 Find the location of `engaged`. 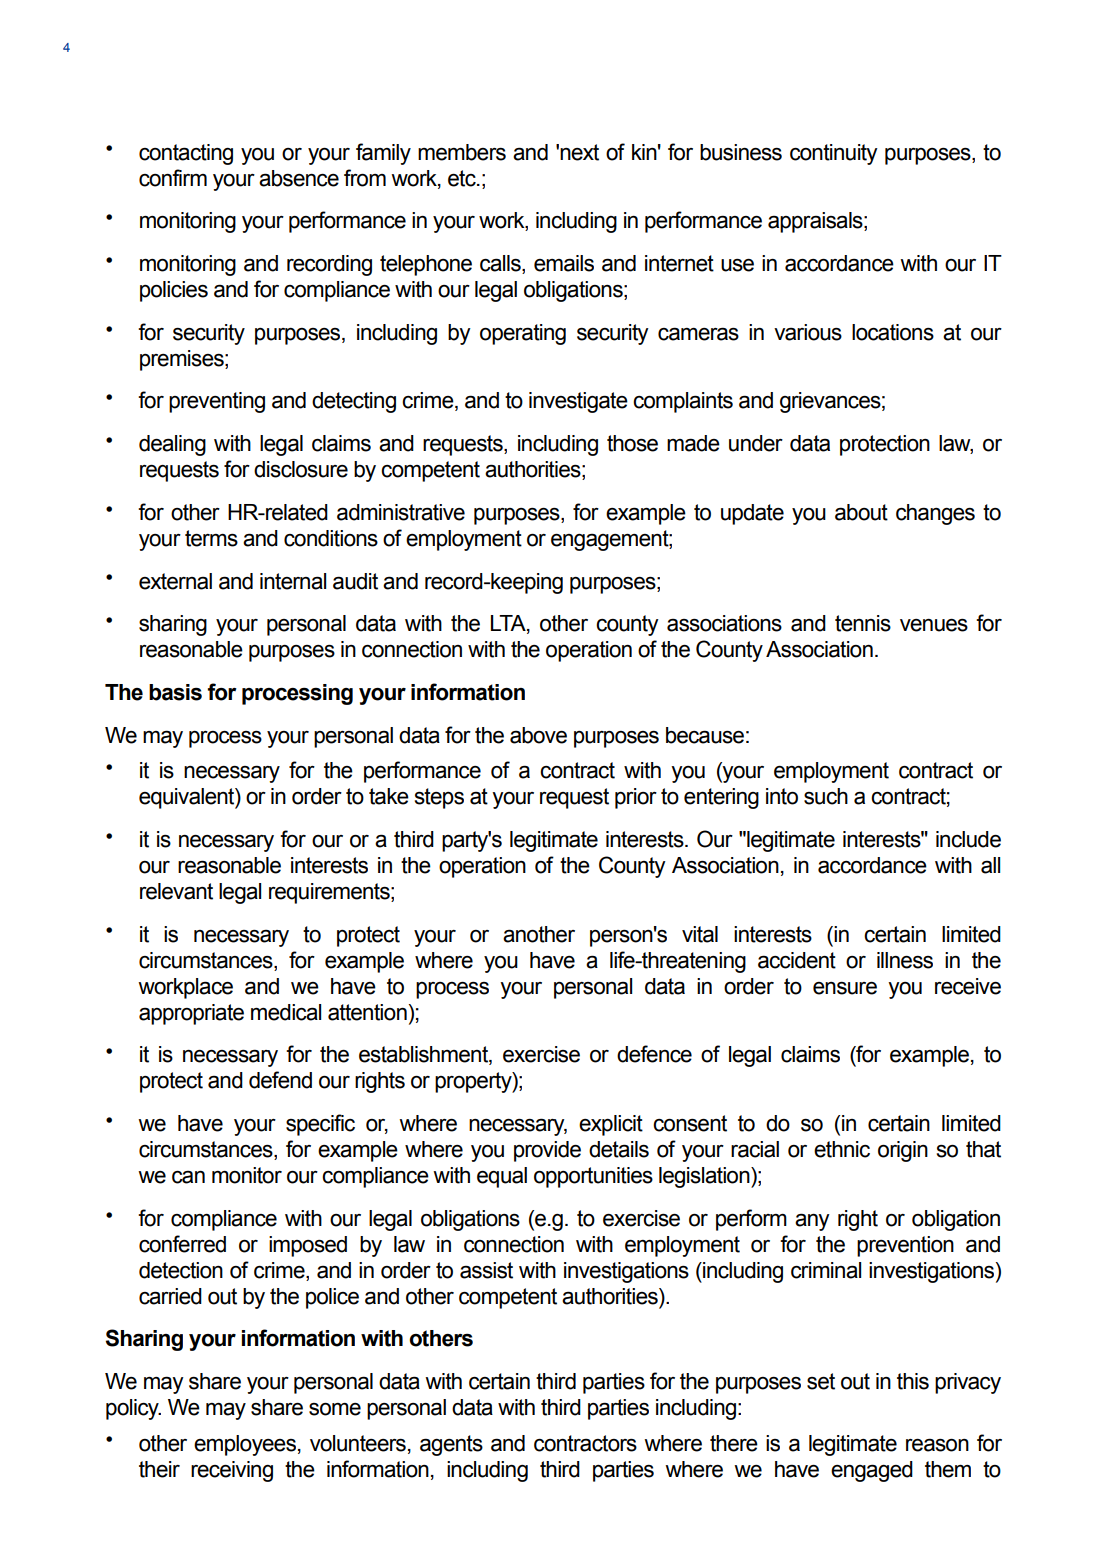

engaged is located at coordinates (872, 1471).
